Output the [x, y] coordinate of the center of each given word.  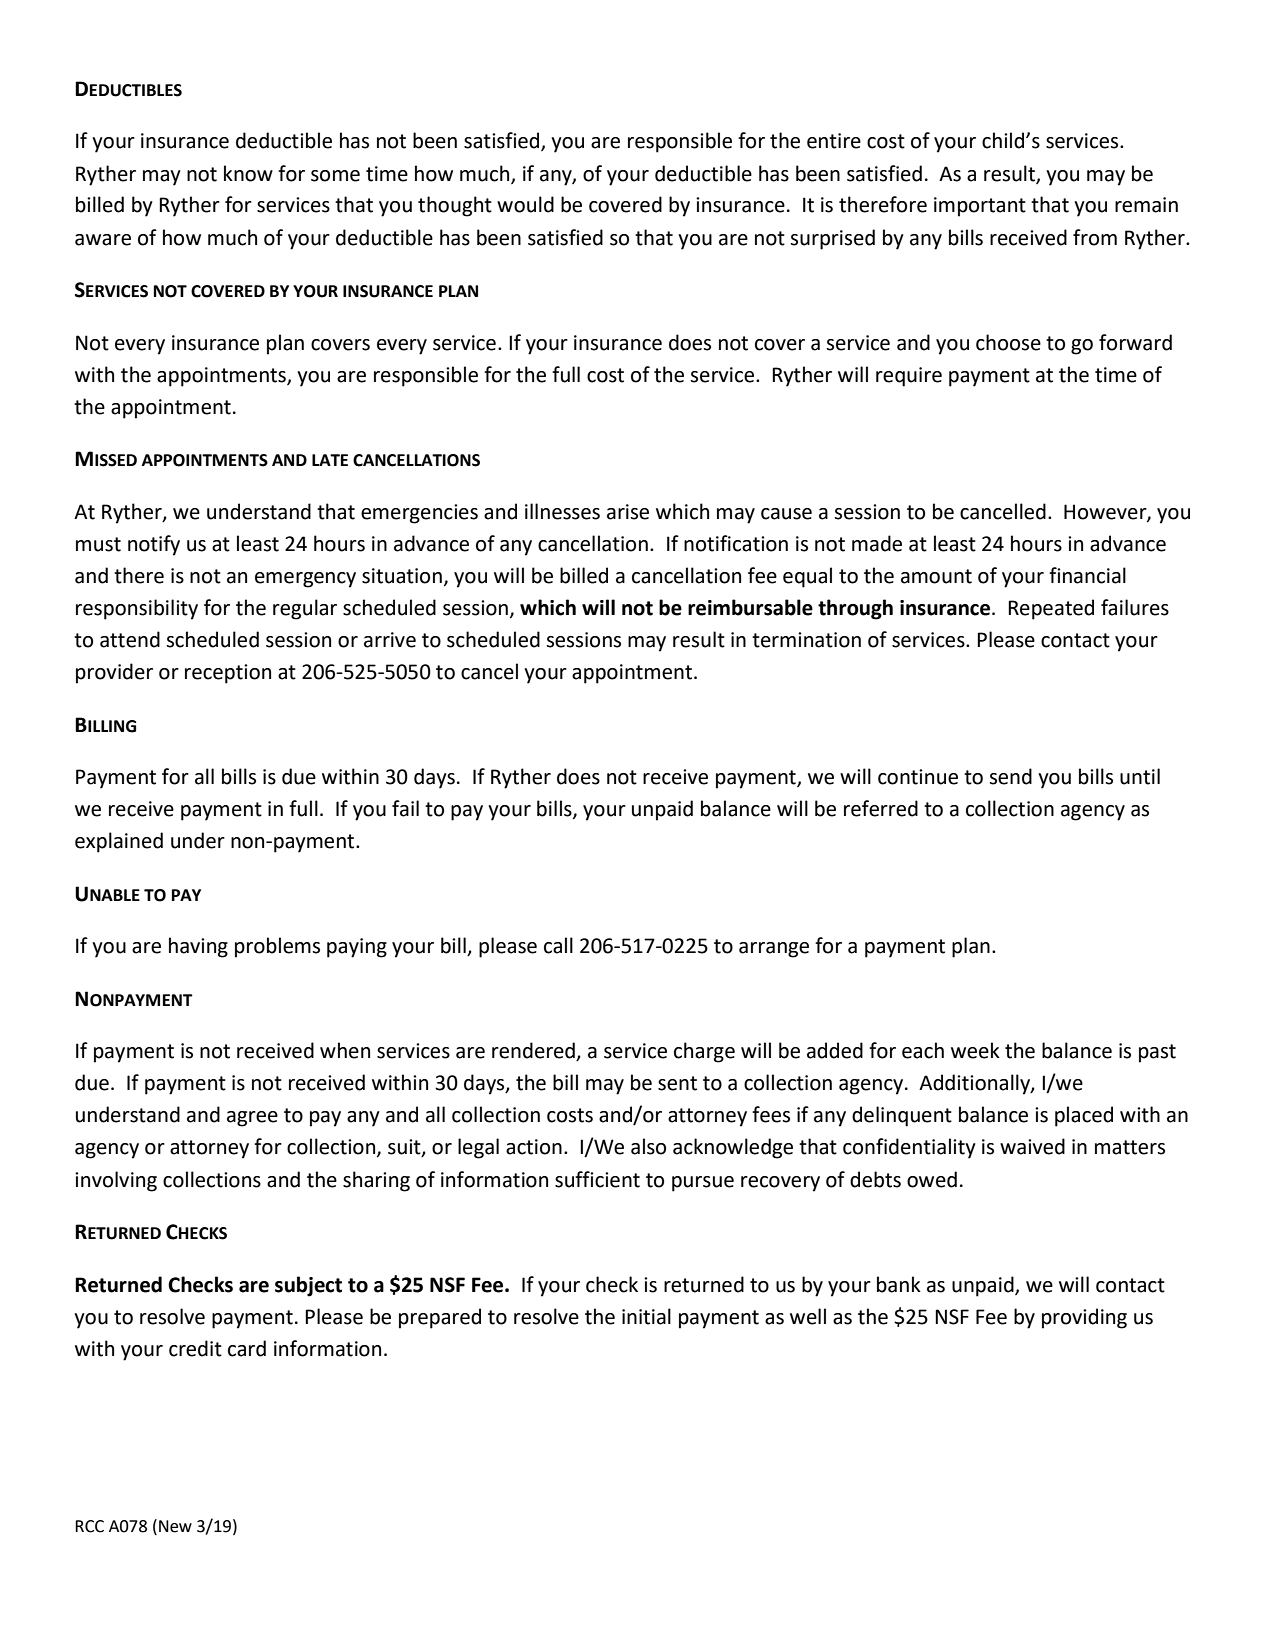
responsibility [137, 609]
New [175, 1526]
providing [1084, 1318]
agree [252, 1119]
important [980, 207]
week [975, 1050]
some [335, 176]
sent [677, 1083]
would [525, 204]
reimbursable [750, 607]
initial [646, 1316]
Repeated [1051, 609]
